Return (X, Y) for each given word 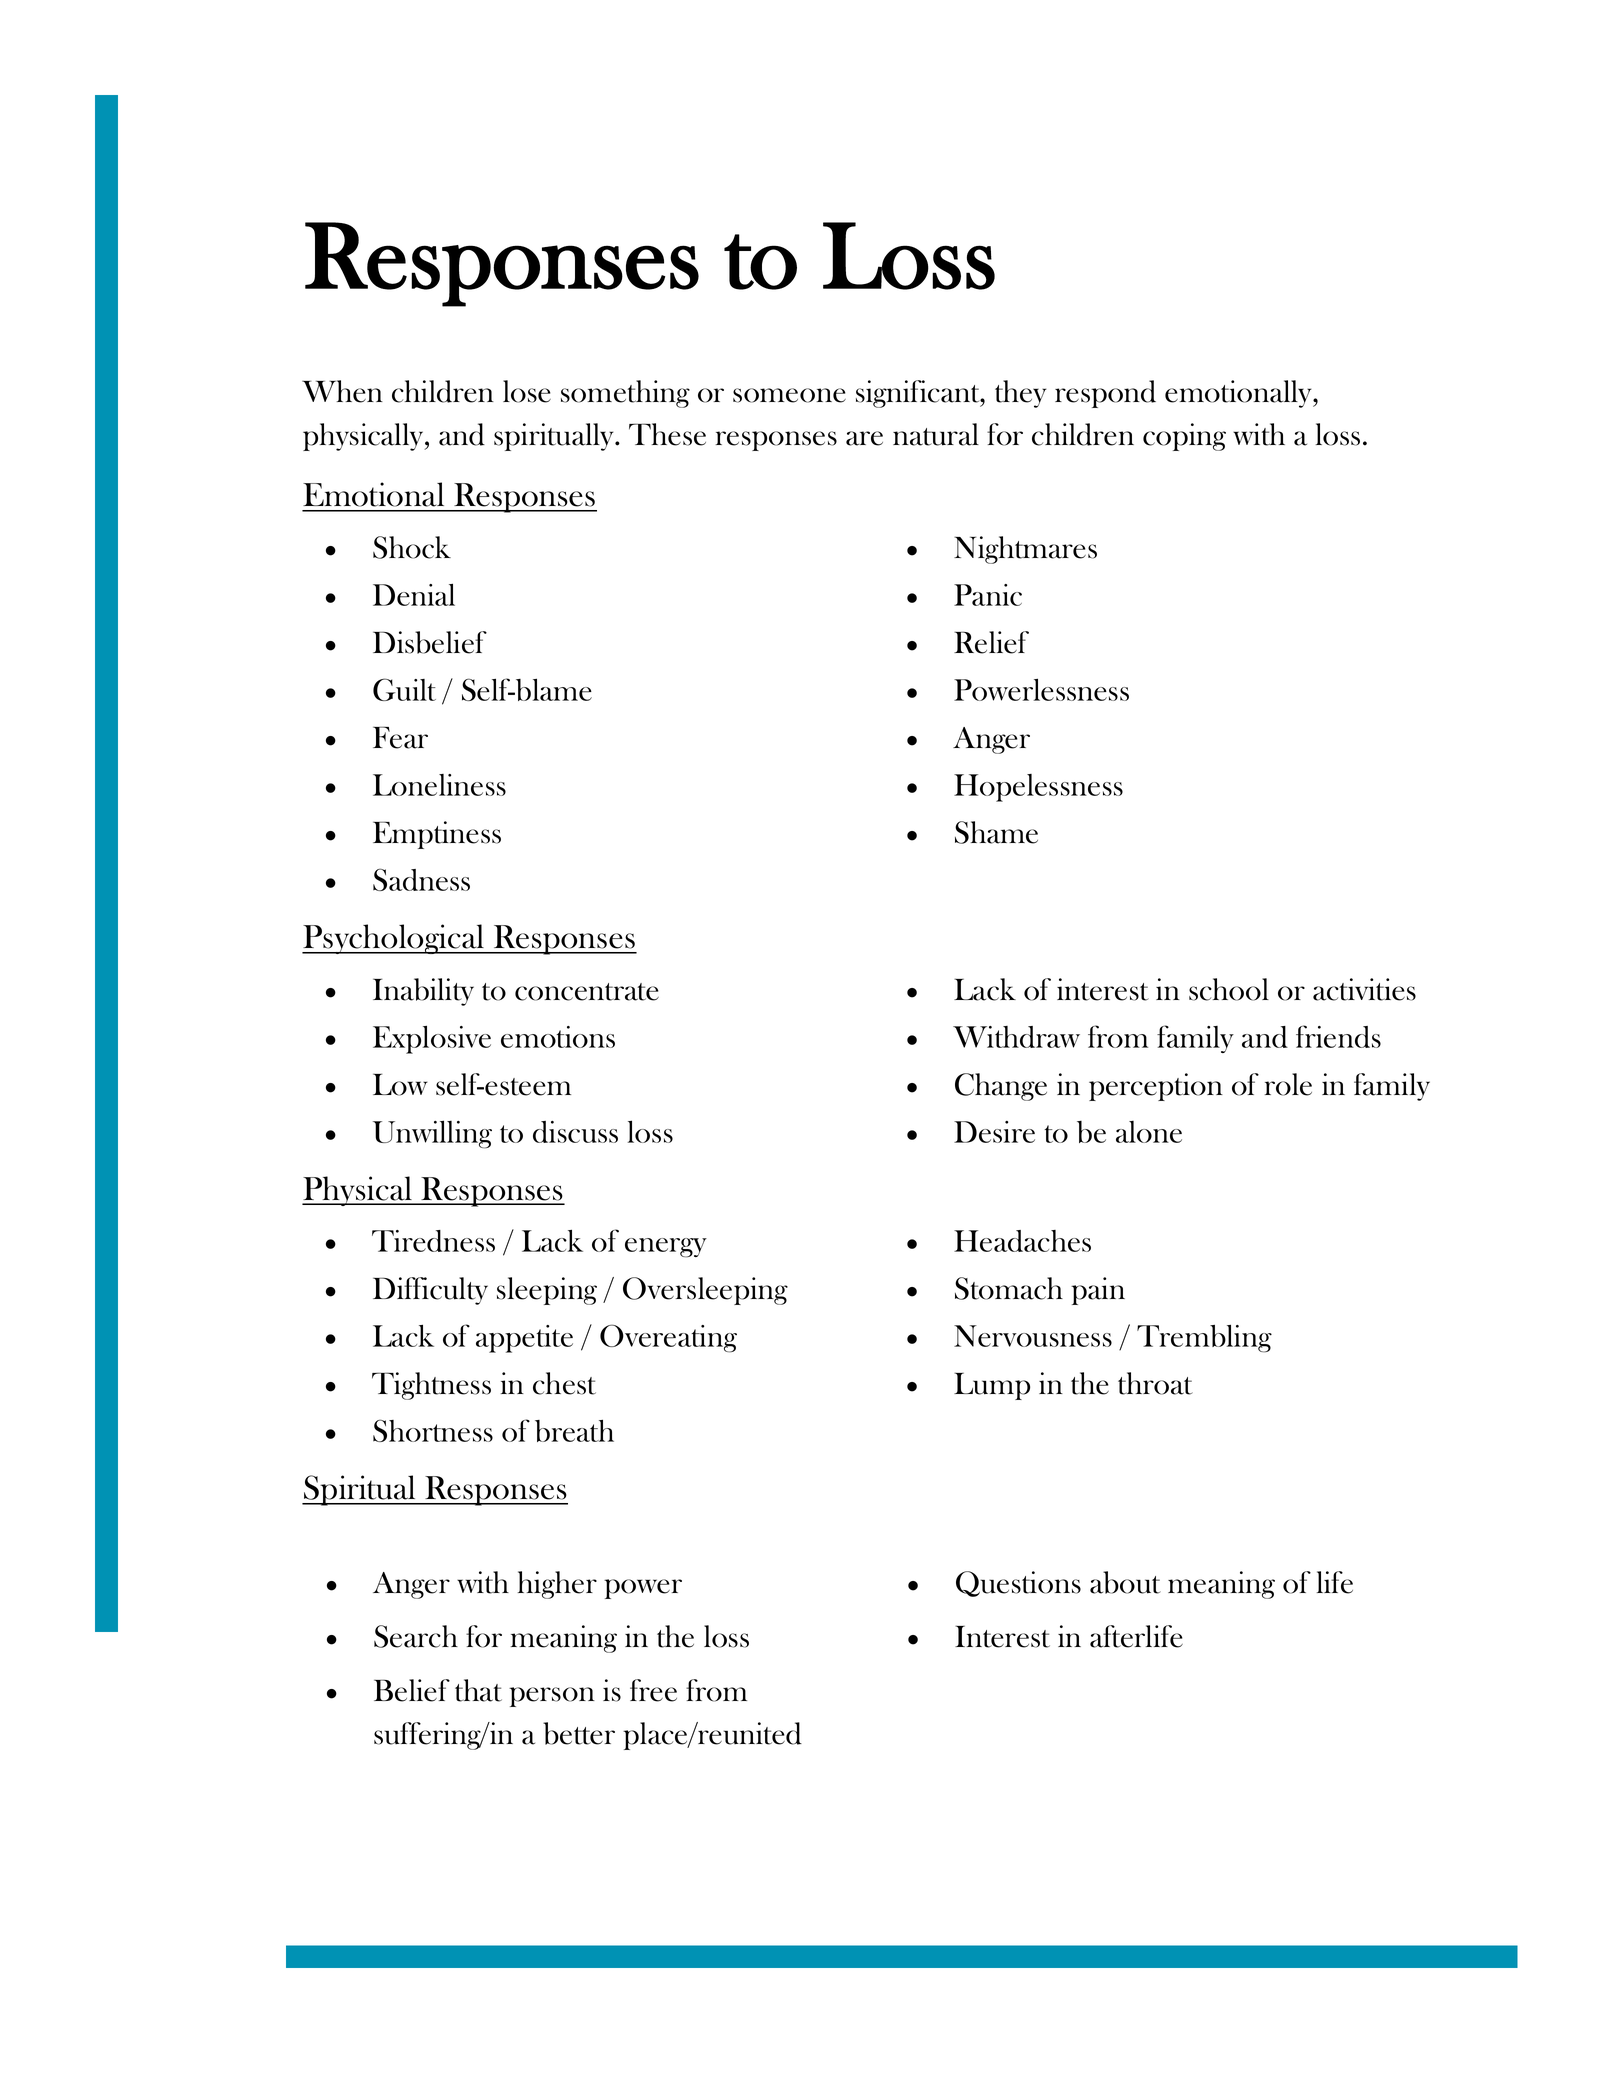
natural (936, 434)
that (478, 1690)
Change (1001, 1087)
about (1125, 1582)
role (1288, 1084)
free (653, 1690)
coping (1184, 437)
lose (527, 391)
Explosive (432, 1040)
